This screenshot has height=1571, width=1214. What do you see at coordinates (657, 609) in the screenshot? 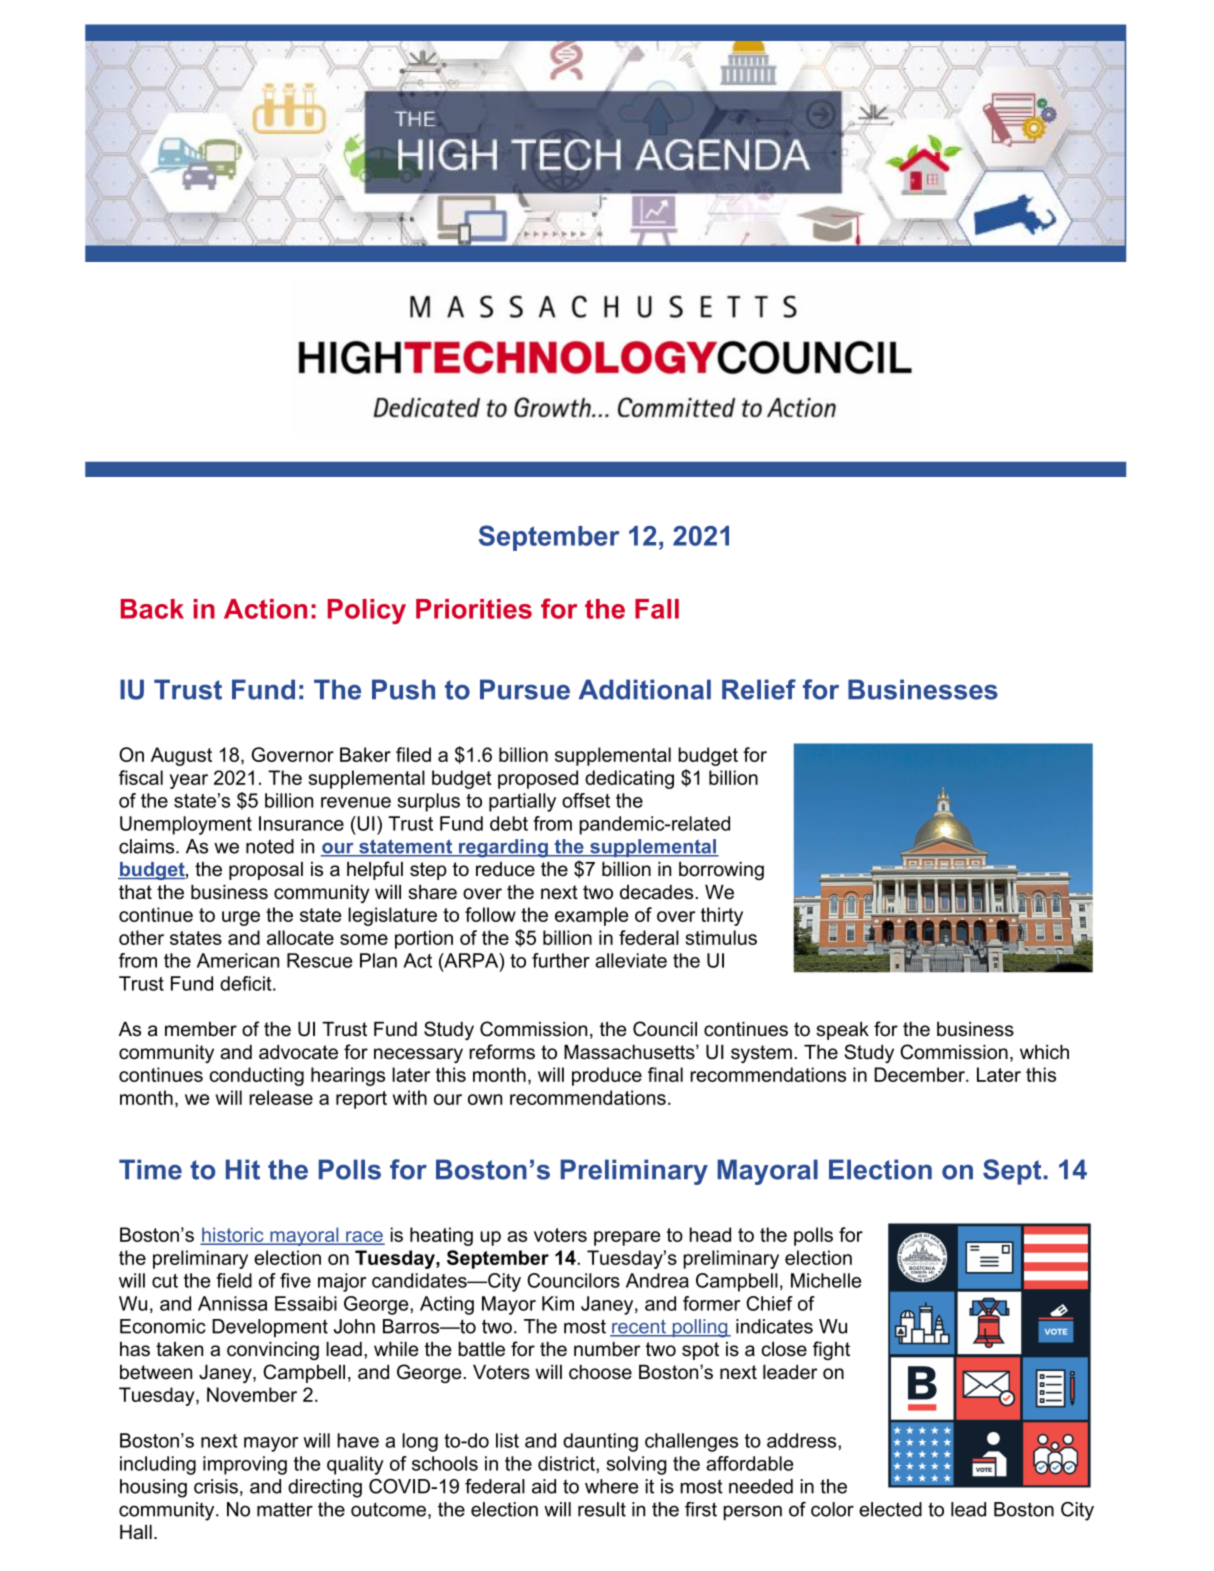
I see `Fall` at bounding box center [657, 609].
